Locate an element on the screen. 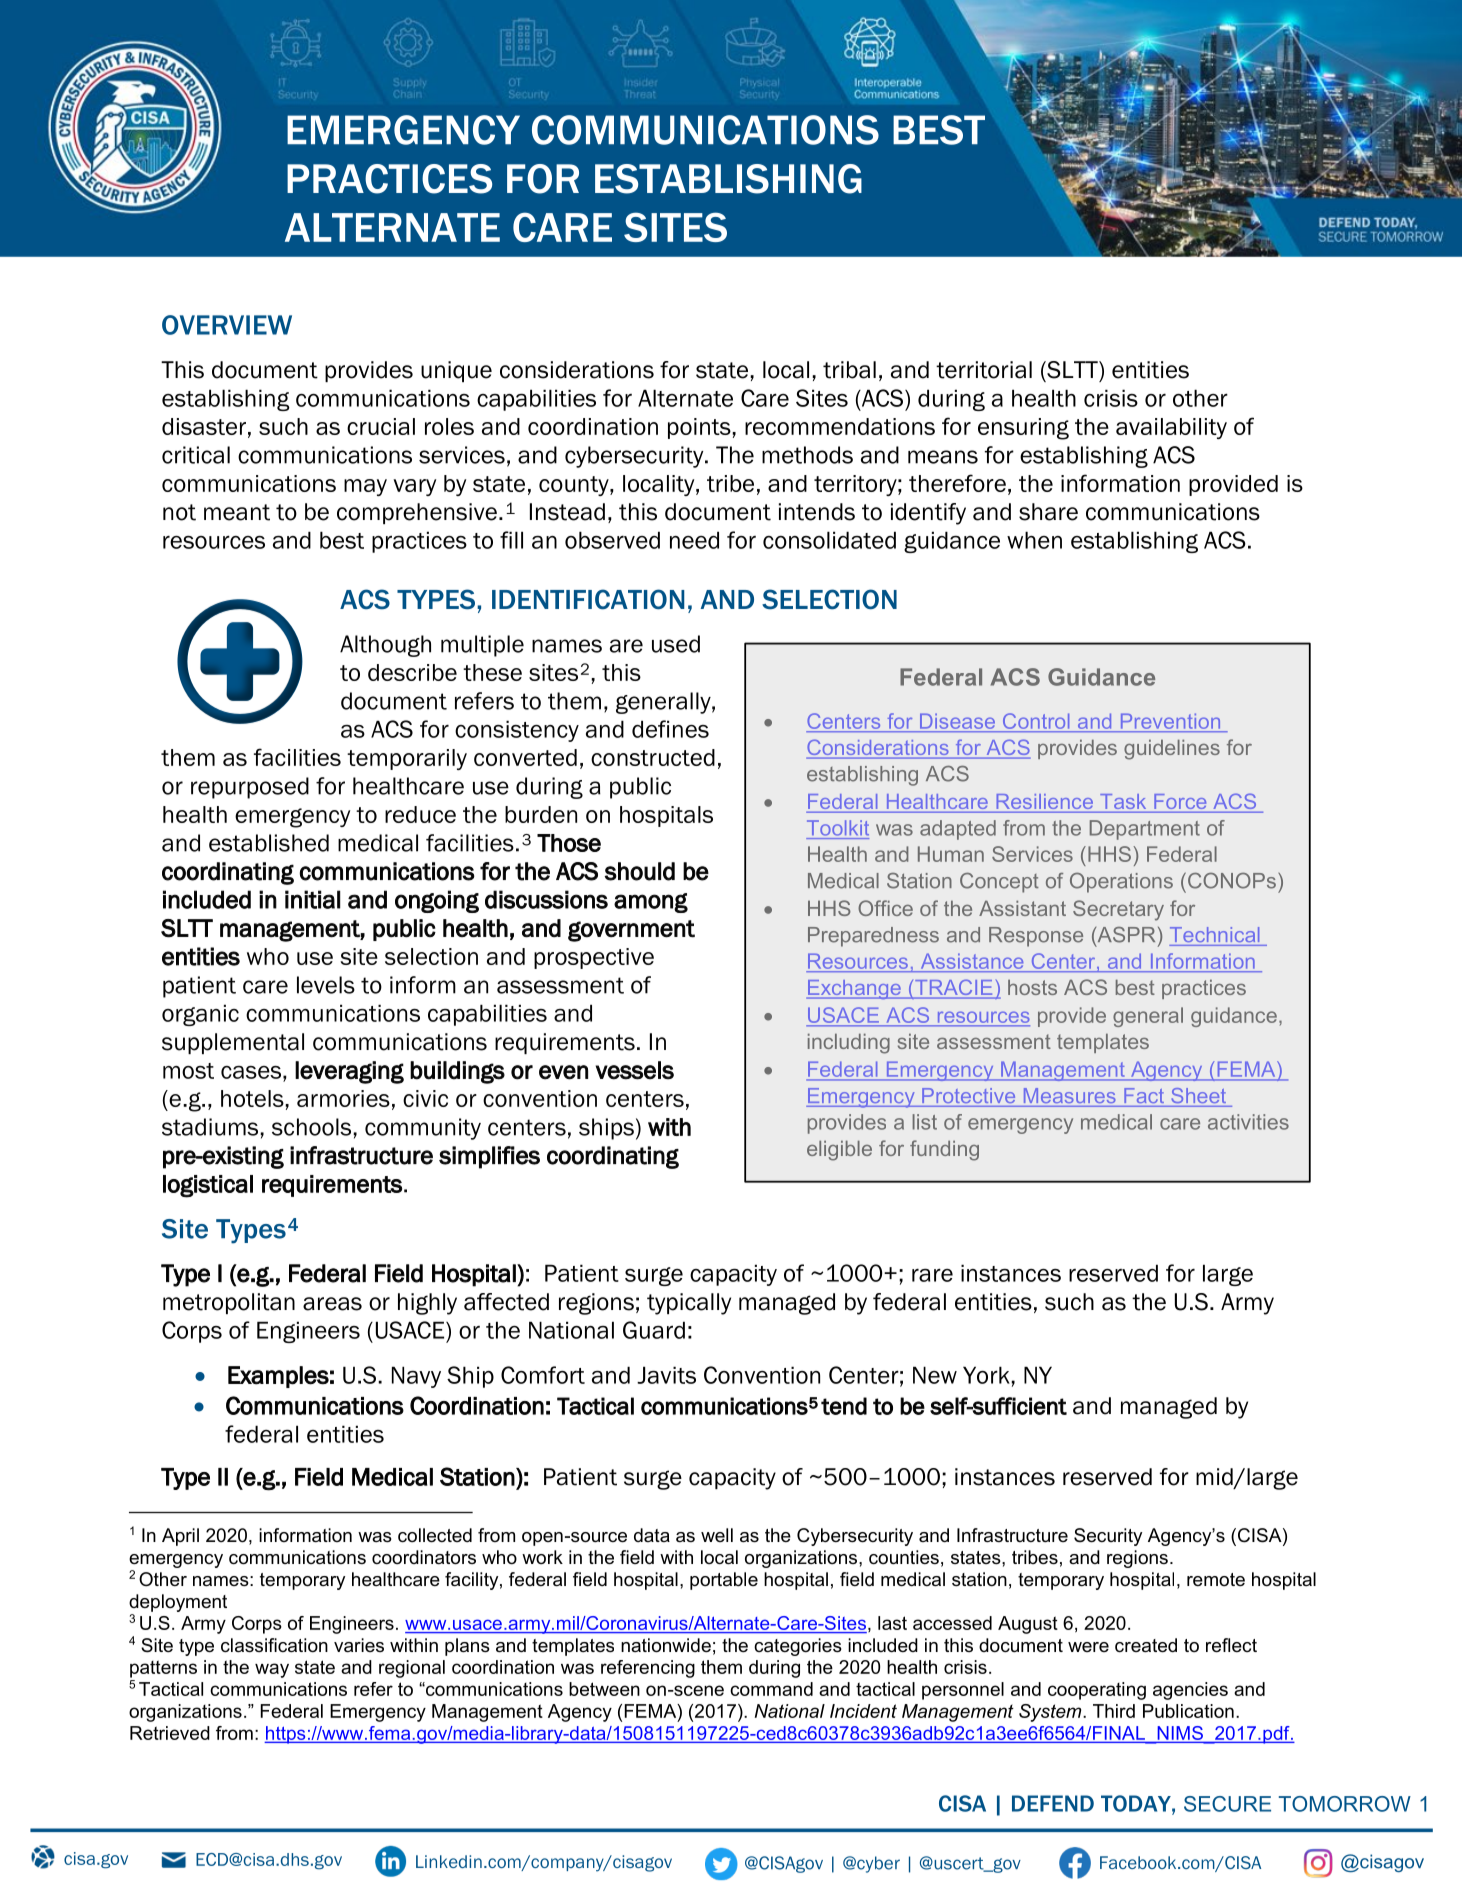 The height and width of the screenshot is (1890, 1462). typically is located at coordinates (689, 1304).
